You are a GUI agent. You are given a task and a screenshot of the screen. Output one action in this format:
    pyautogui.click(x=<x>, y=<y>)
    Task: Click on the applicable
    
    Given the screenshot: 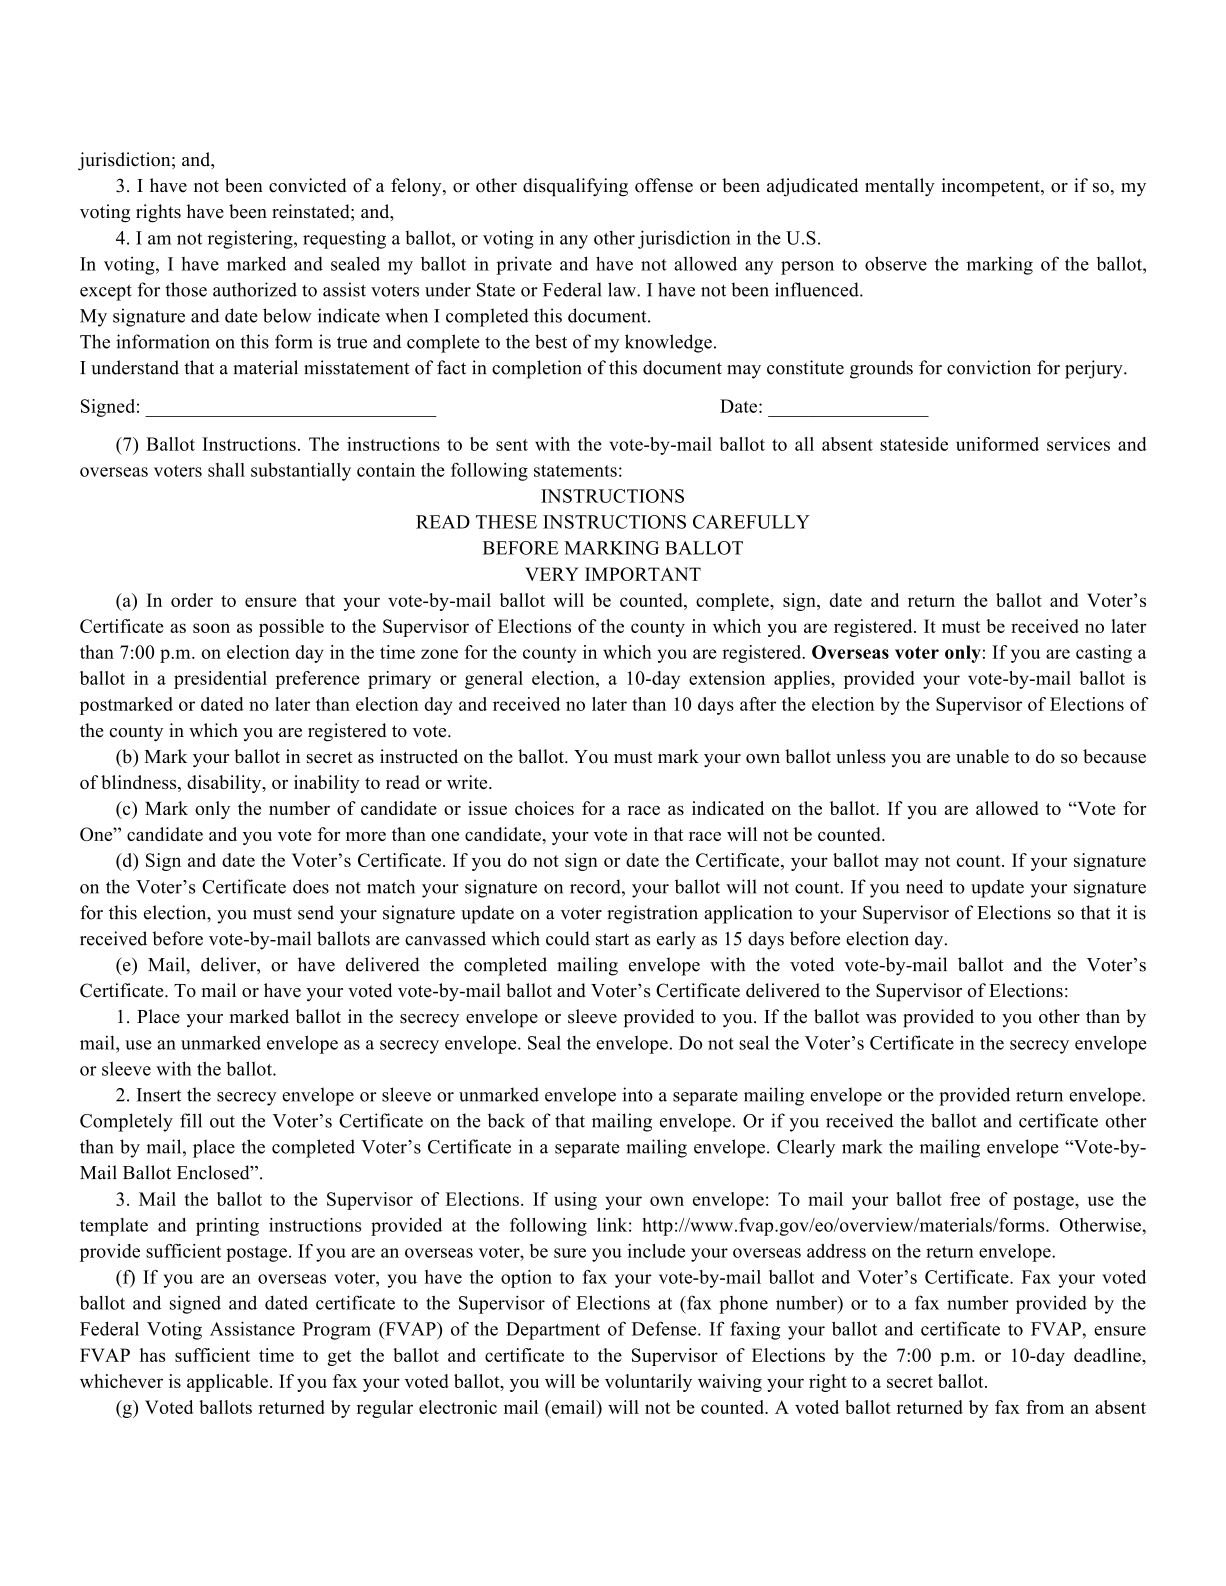 What is the action you would take?
    pyautogui.click(x=227, y=1383)
